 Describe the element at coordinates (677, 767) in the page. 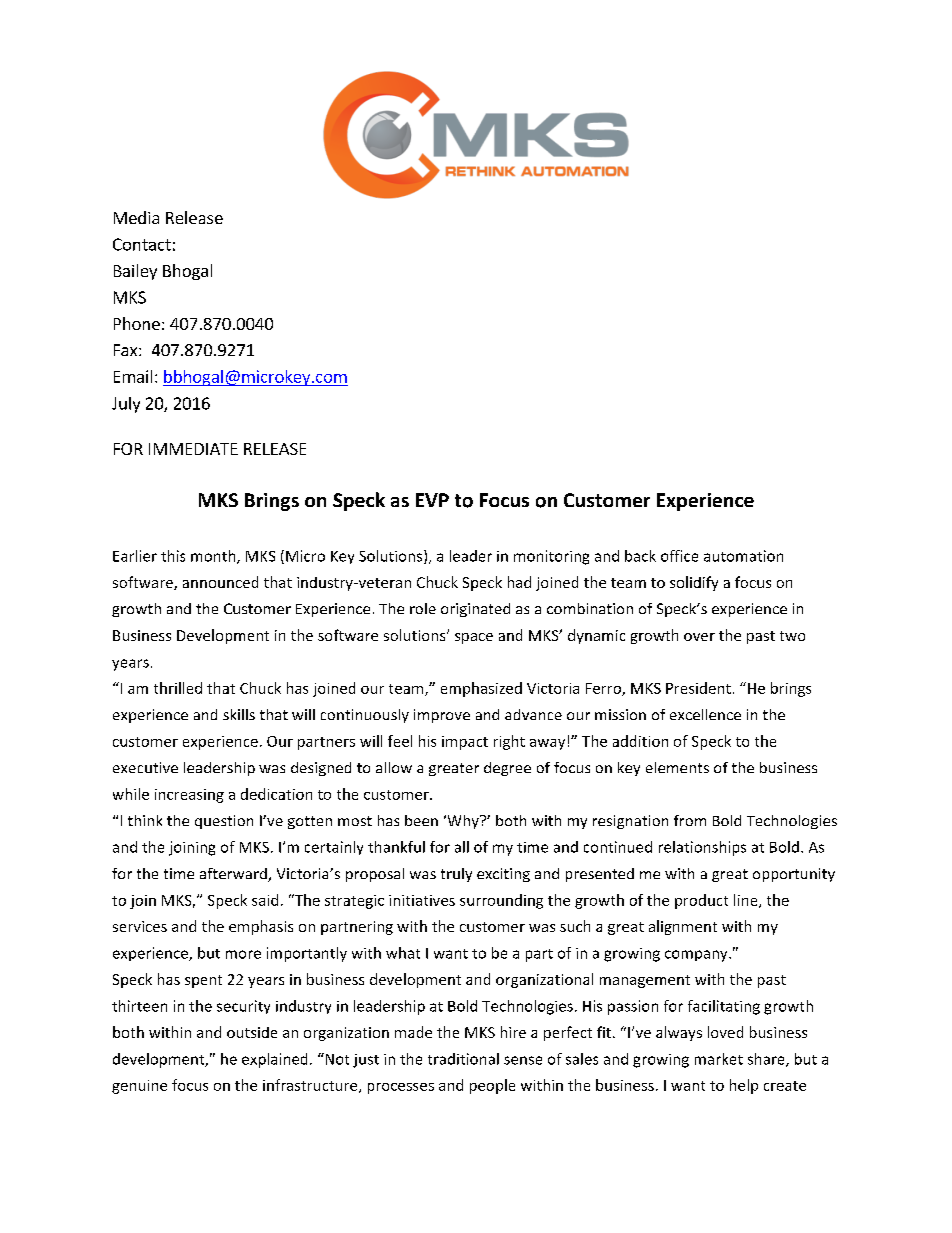

I see `elements` at that location.
